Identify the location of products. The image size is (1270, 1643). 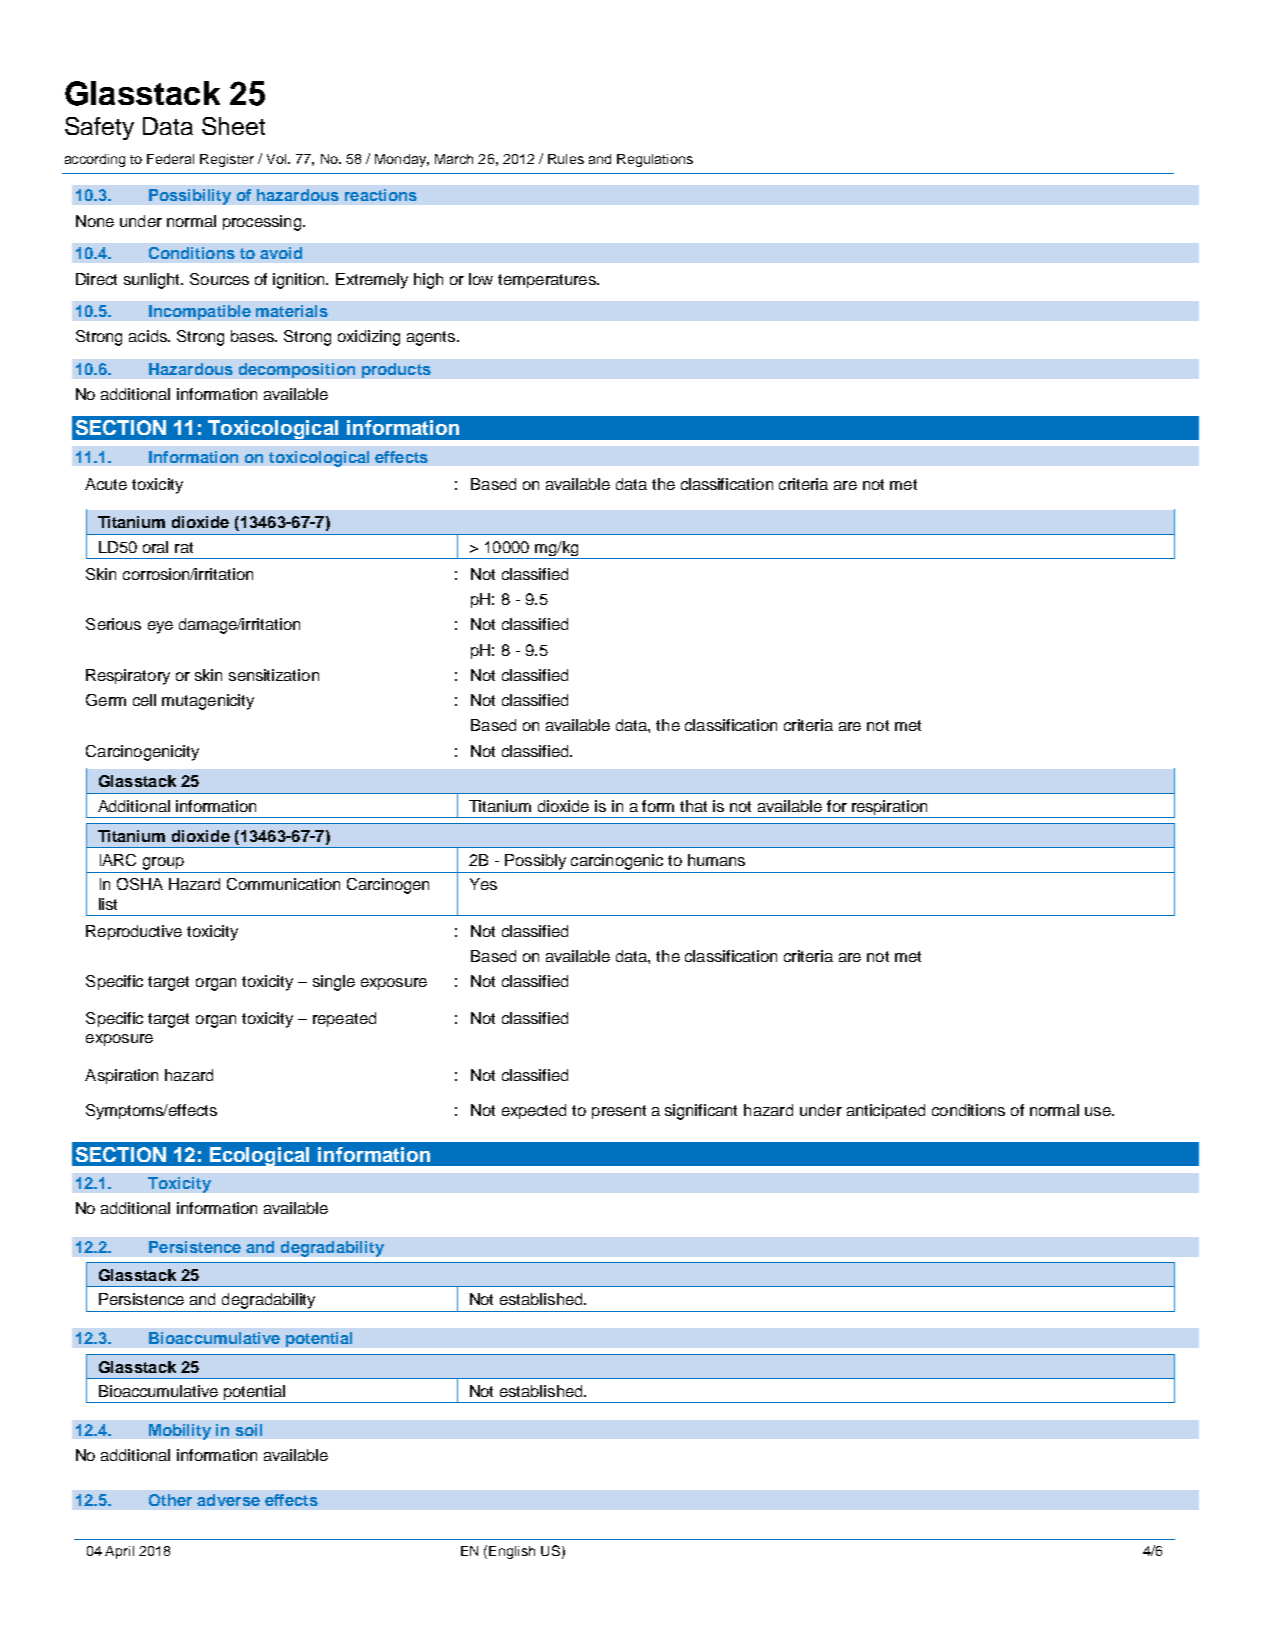
(396, 370).
